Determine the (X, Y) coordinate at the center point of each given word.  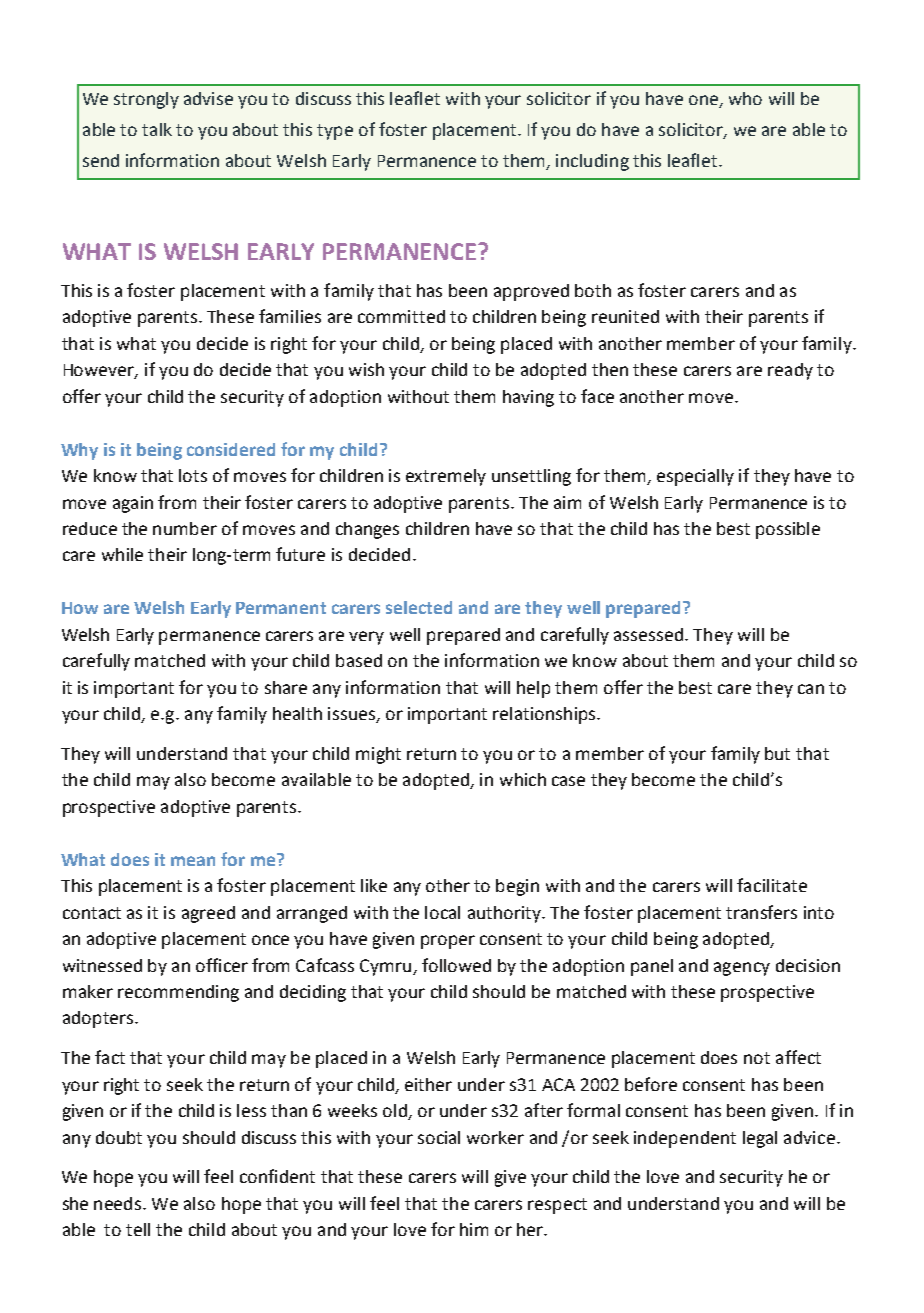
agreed (208, 914)
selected (419, 607)
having (528, 398)
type (335, 132)
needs (119, 1203)
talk (157, 129)
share (286, 687)
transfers (761, 912)
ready (790, 371)
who (745, 98)
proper (448, 942)
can (811, 689)
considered (231, 449)
